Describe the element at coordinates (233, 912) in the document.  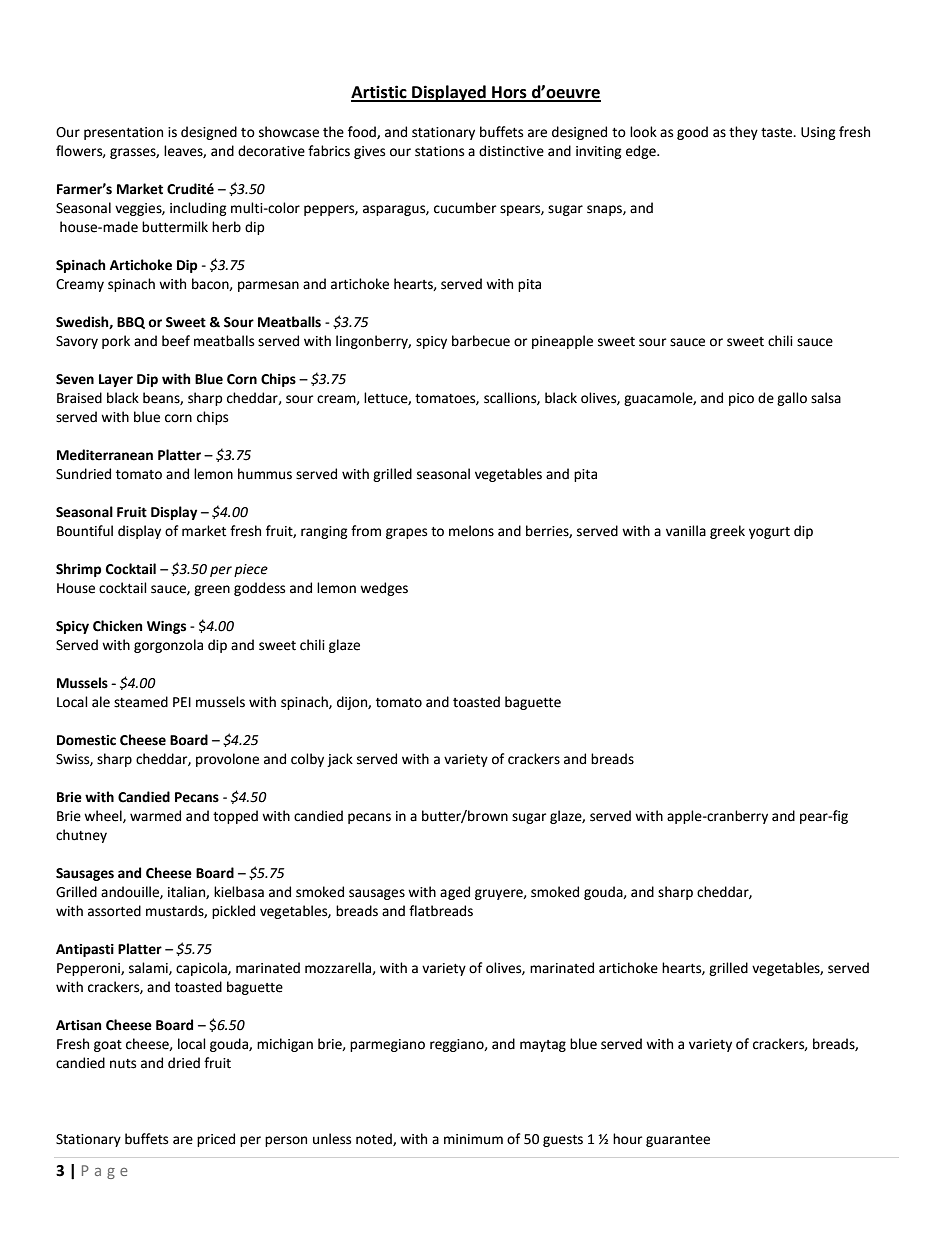
I see `pickled` at that location.
